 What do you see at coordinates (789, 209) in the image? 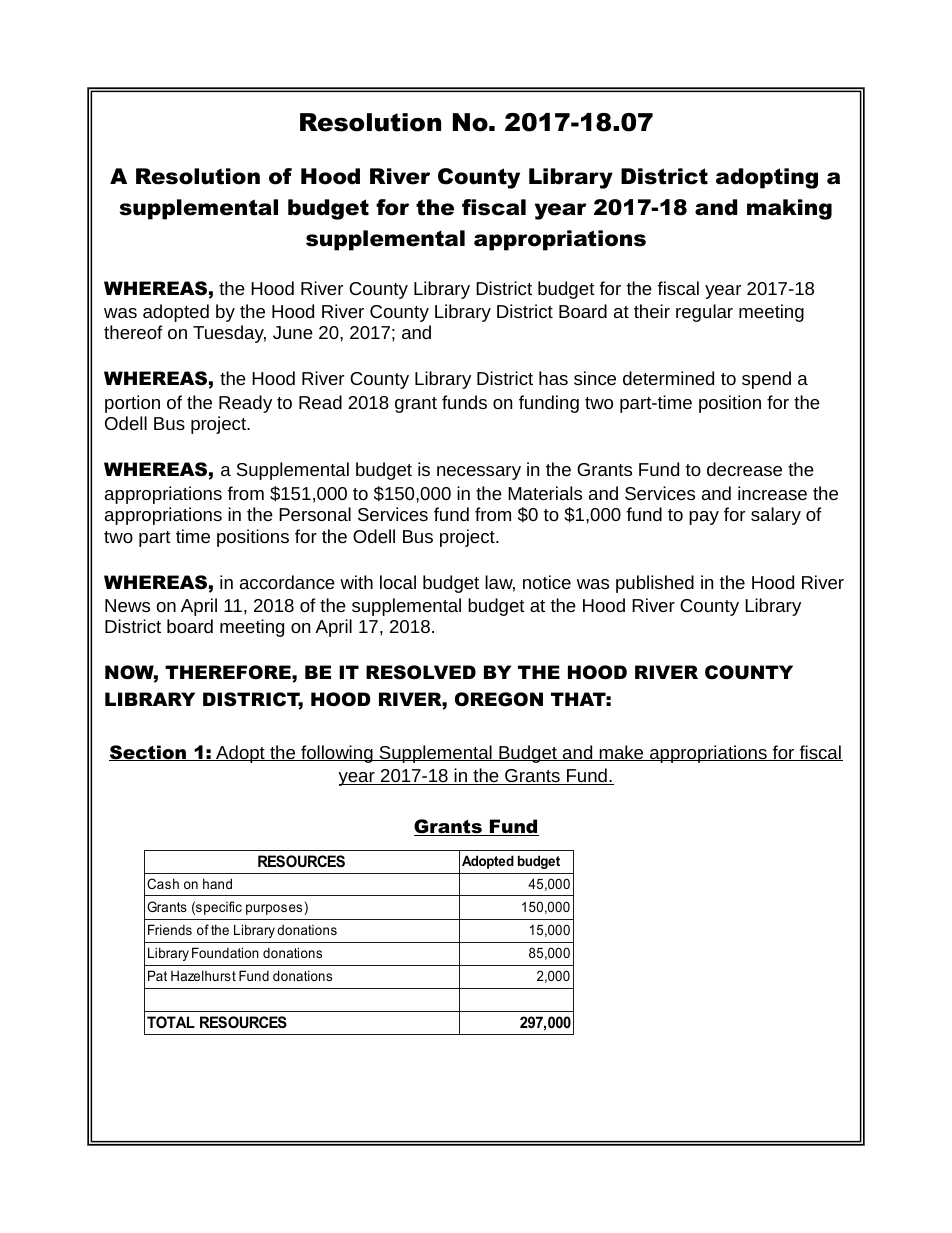
I see `making` at bounding box center [789, 209].
